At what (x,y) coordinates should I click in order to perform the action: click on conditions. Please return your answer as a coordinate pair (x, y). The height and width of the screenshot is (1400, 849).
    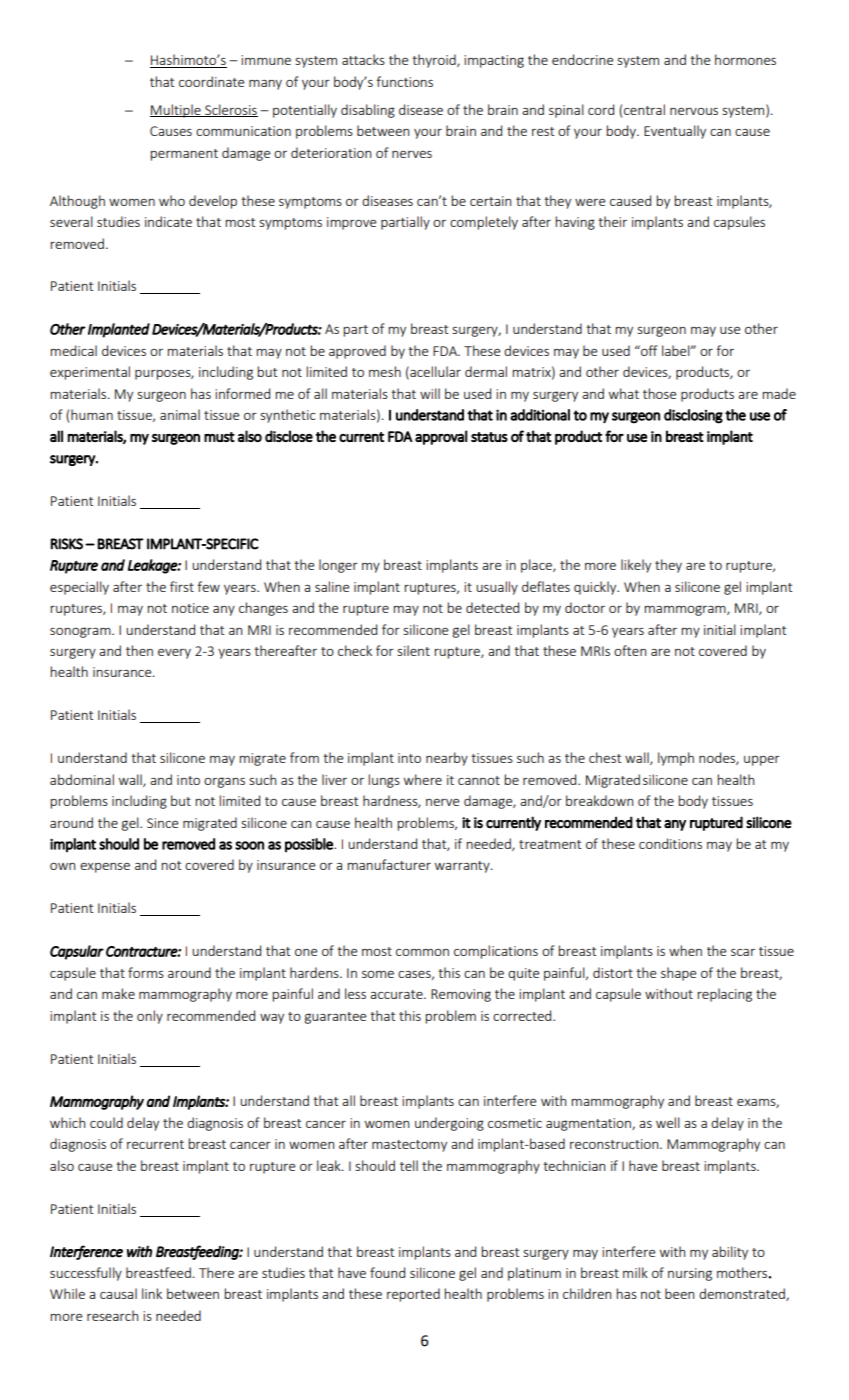
    Looking at the image, I should click on (670, 843).
